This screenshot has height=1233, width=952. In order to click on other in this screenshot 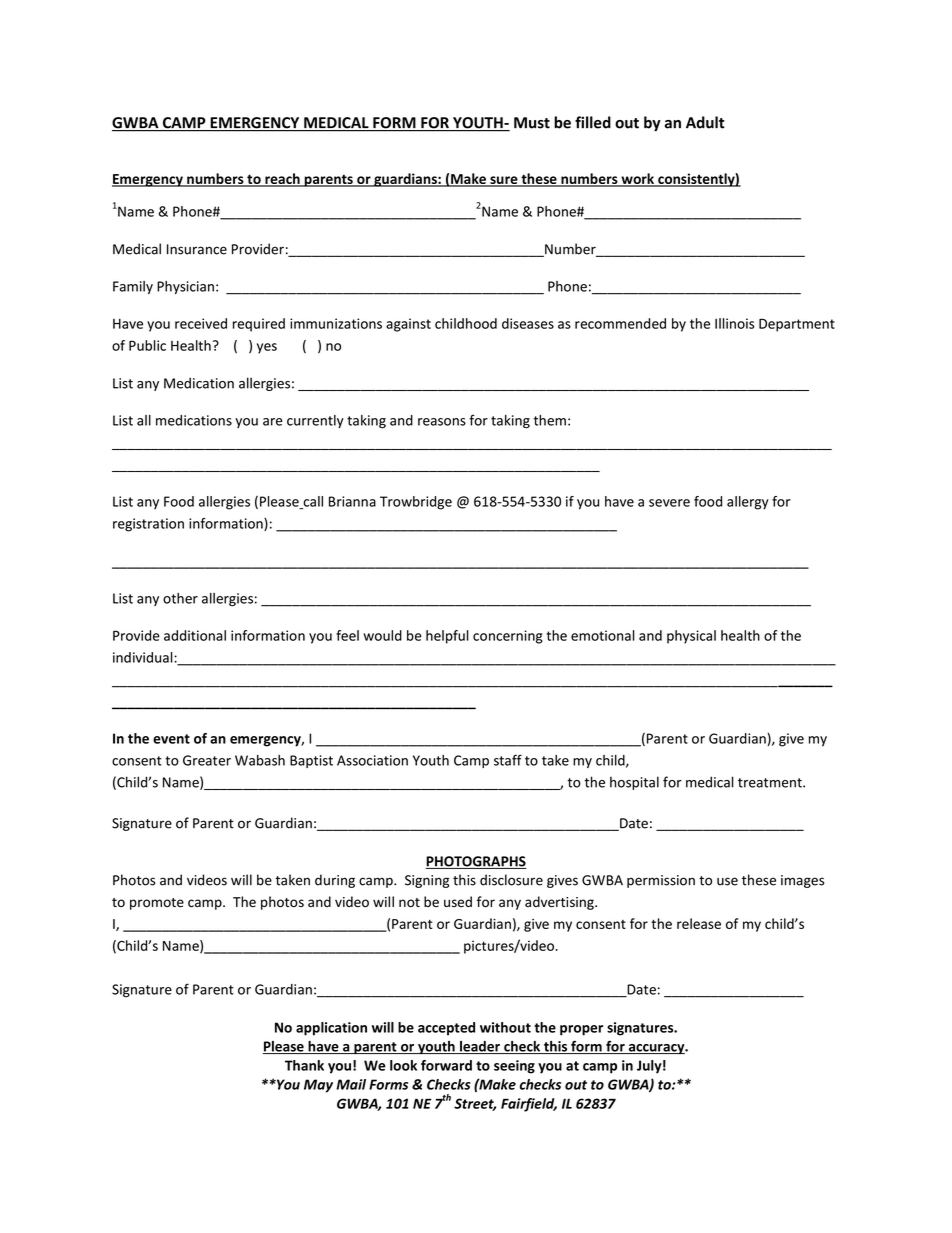, I will do `click(180, 598)`.
